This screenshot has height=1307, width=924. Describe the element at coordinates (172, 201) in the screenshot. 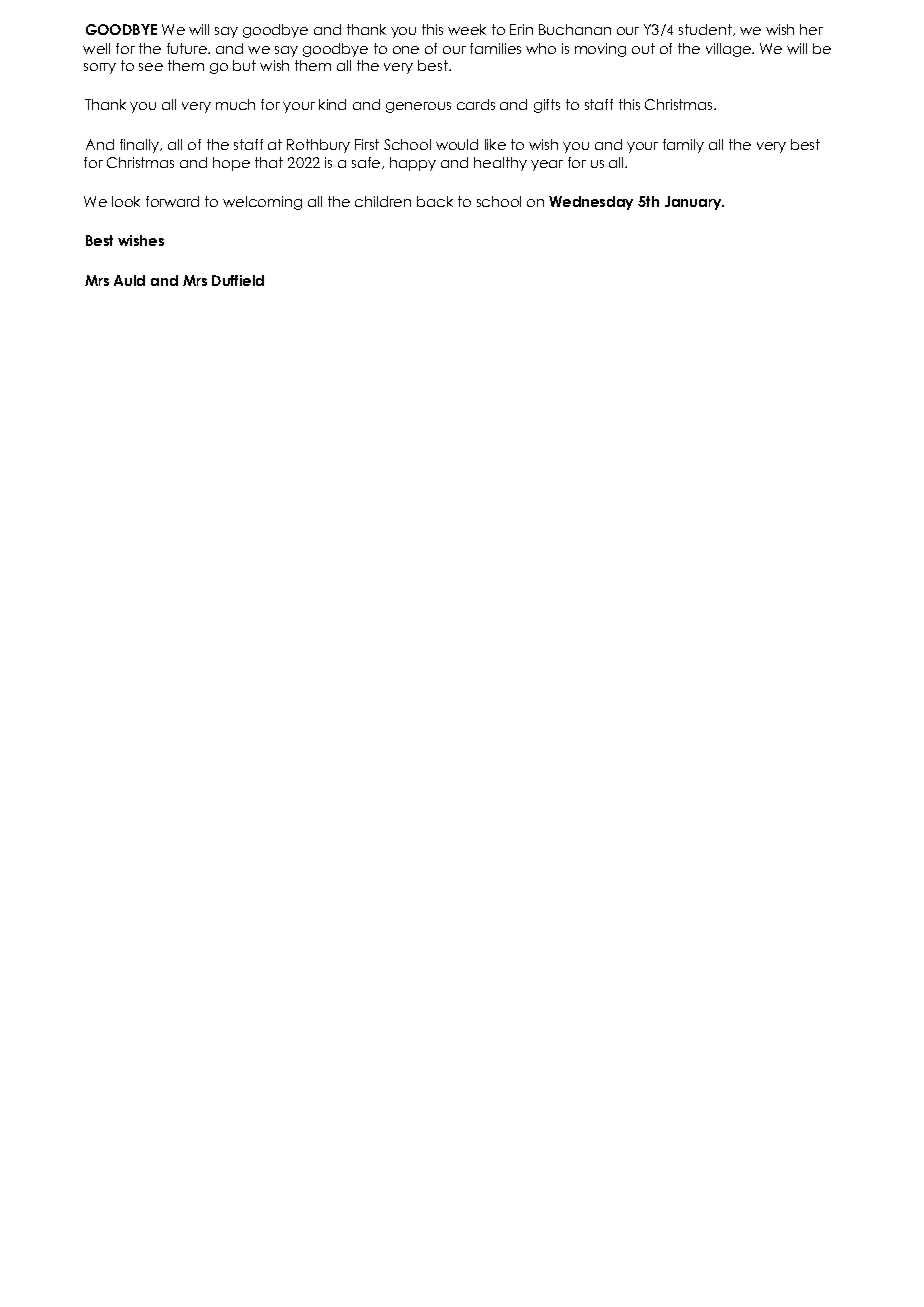

I see `forward` at that location.
